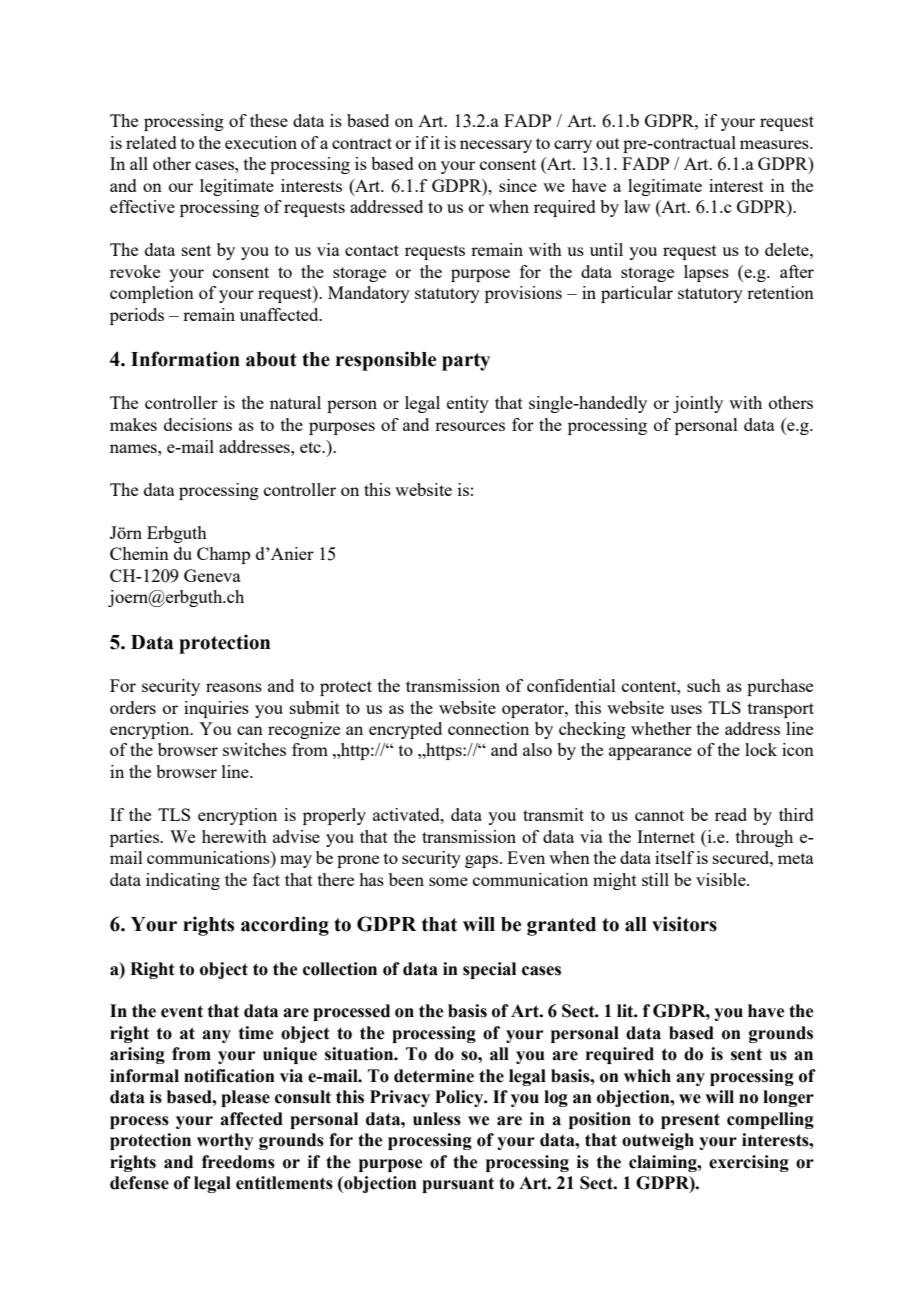  I want to click on resources, so click(470, 426).
